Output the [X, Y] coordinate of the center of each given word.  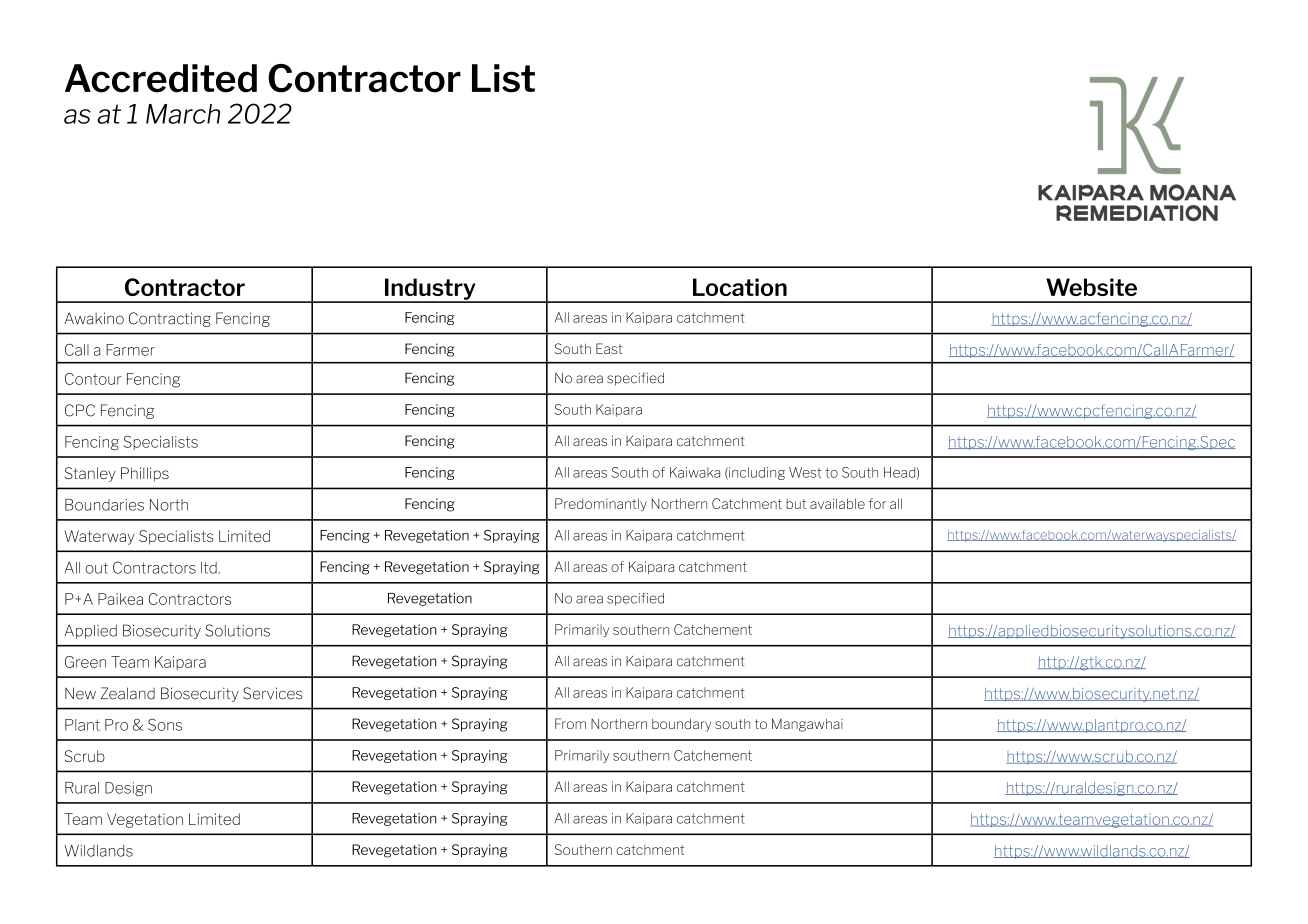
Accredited [161, 78]
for [877, 503]
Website [1091, 287]
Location [740, 287]
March [183, 114]
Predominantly [601, 504]
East [609, 348]
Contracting [170, 319]
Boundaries [104, 505]
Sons [165, 725]
